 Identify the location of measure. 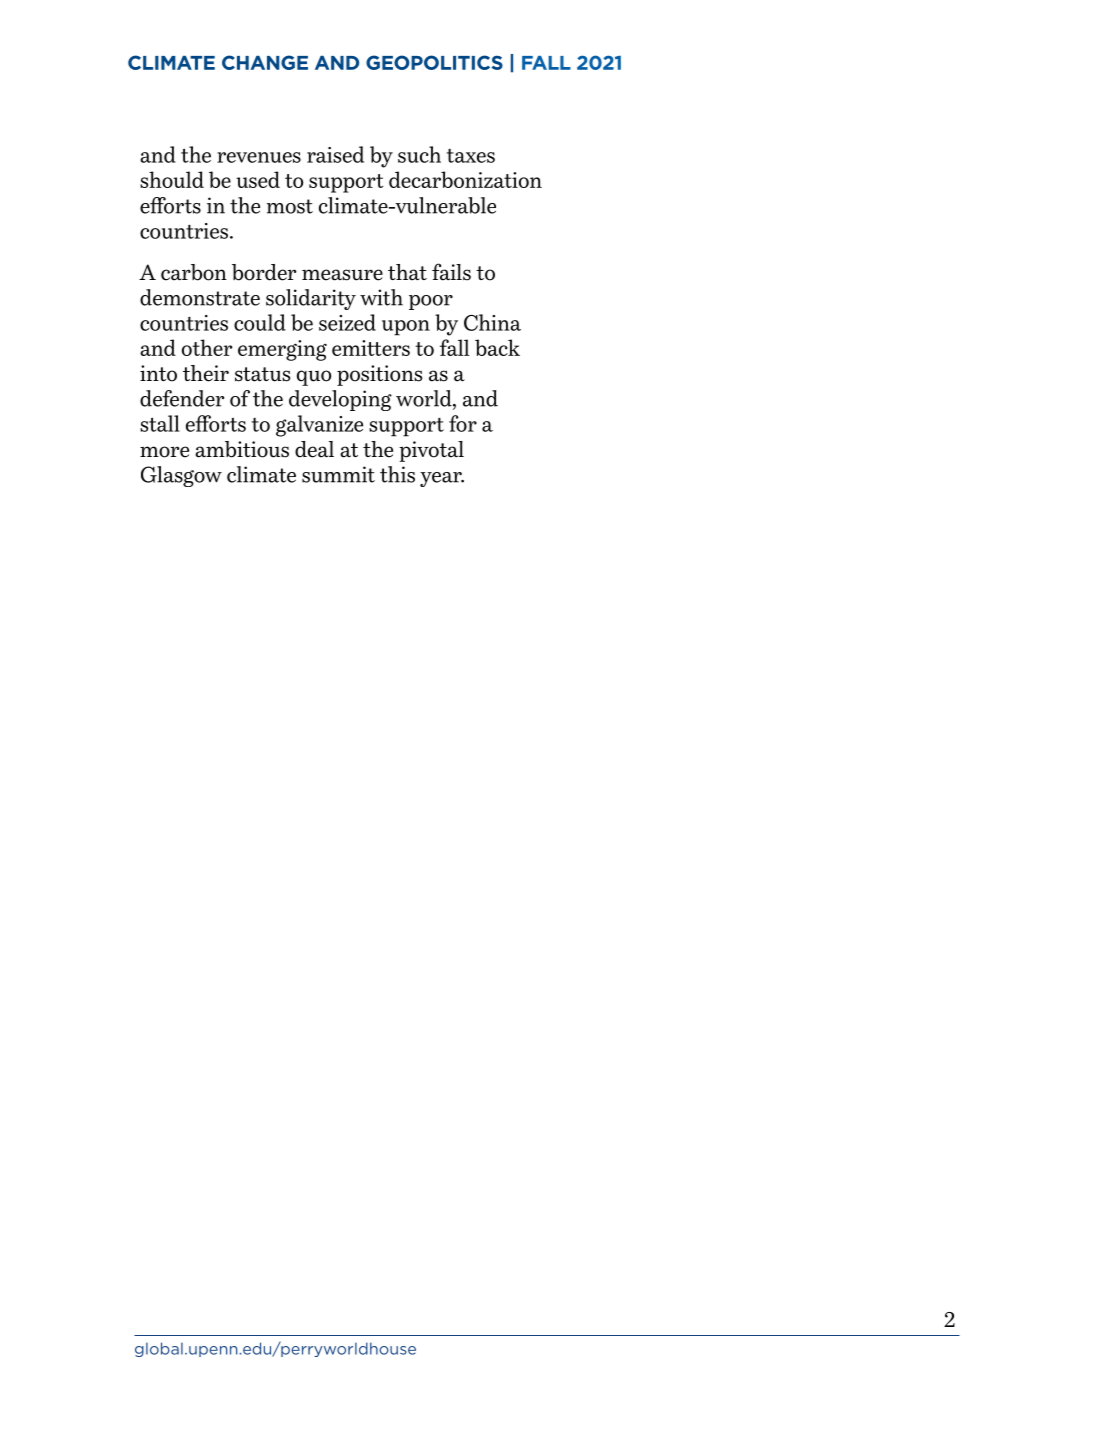
(342, 275).
